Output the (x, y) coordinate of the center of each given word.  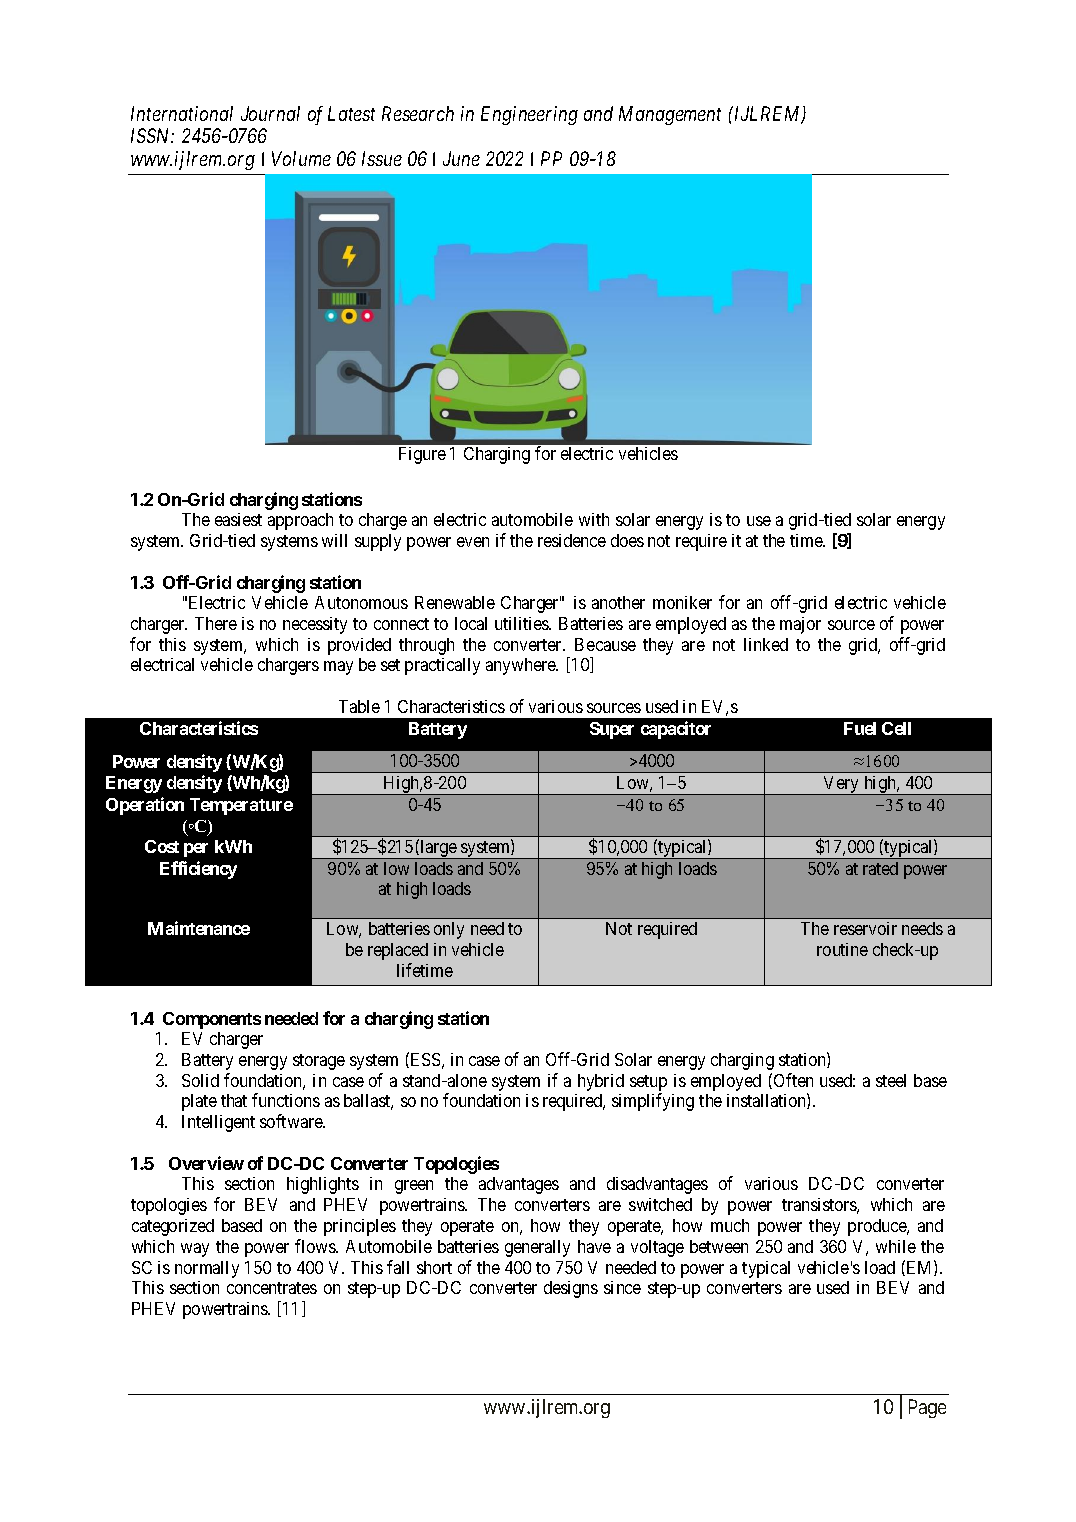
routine (842, 949)
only (449, 930)
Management (670, 115)
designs (571, 1289)
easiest (238, 519)
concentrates (272, 1288)
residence (572, 540)
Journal (270, 113)
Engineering (529, 115)
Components (212, 1020)
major (800, 625)
